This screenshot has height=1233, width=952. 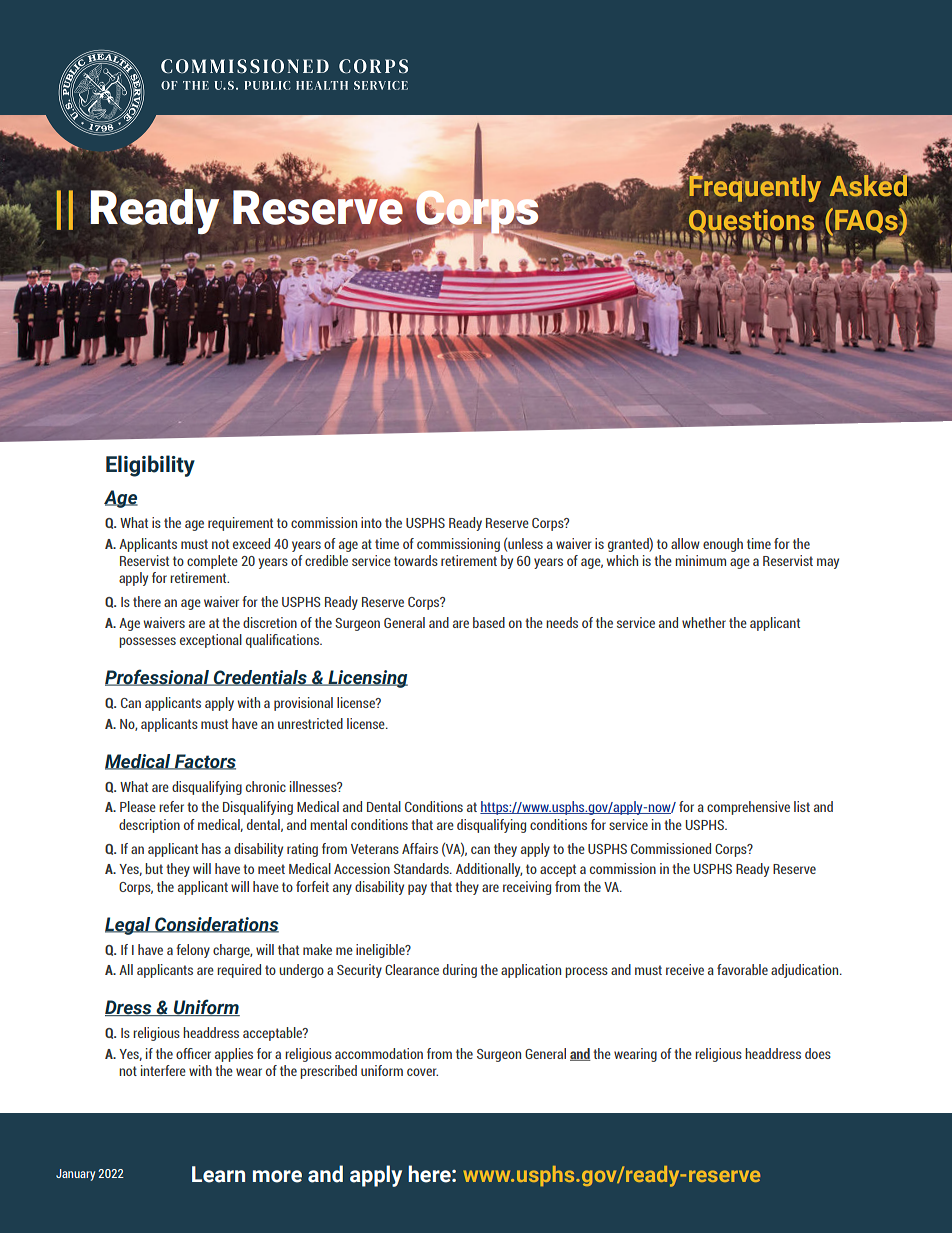 What do you see at coordinates (240, 524) in the screenshot?
I see `requirement` at bounding box center [240, 524].
